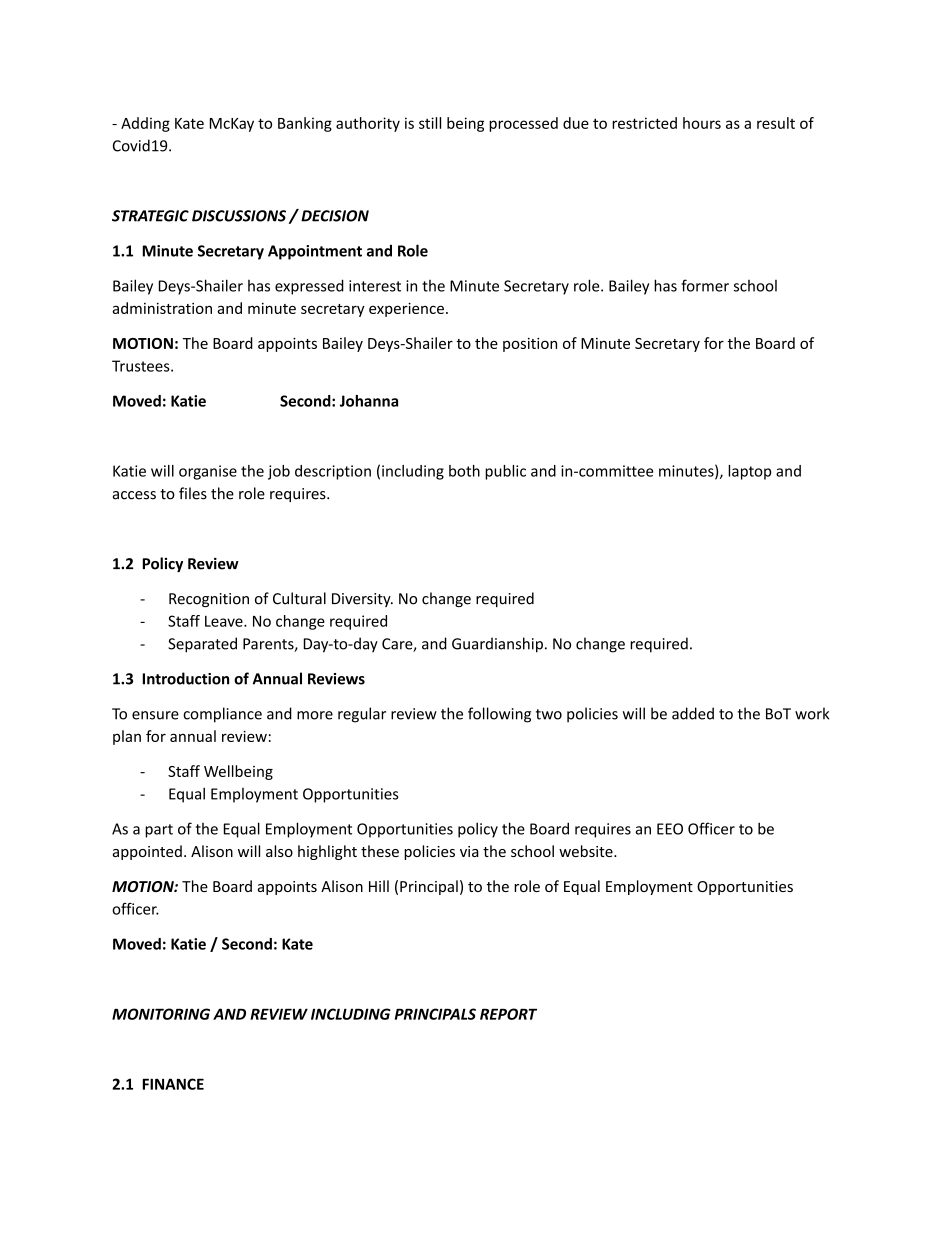 This document has width=952, height=1233. Describe the element at coordinates (142, 366) in the document. I see `Trustees` at that location.
